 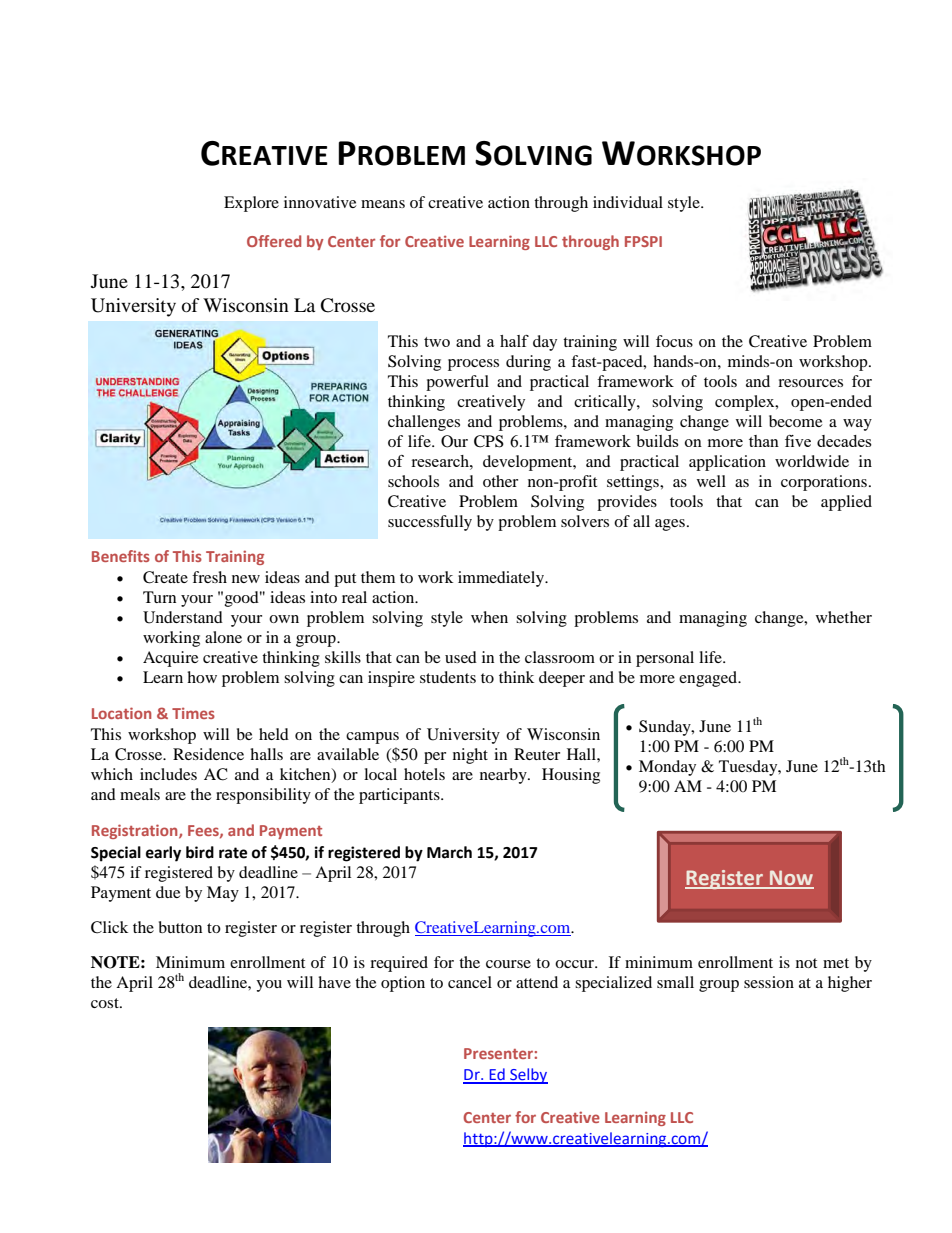 I want to click on corporations, so click(x=824, y=483).
